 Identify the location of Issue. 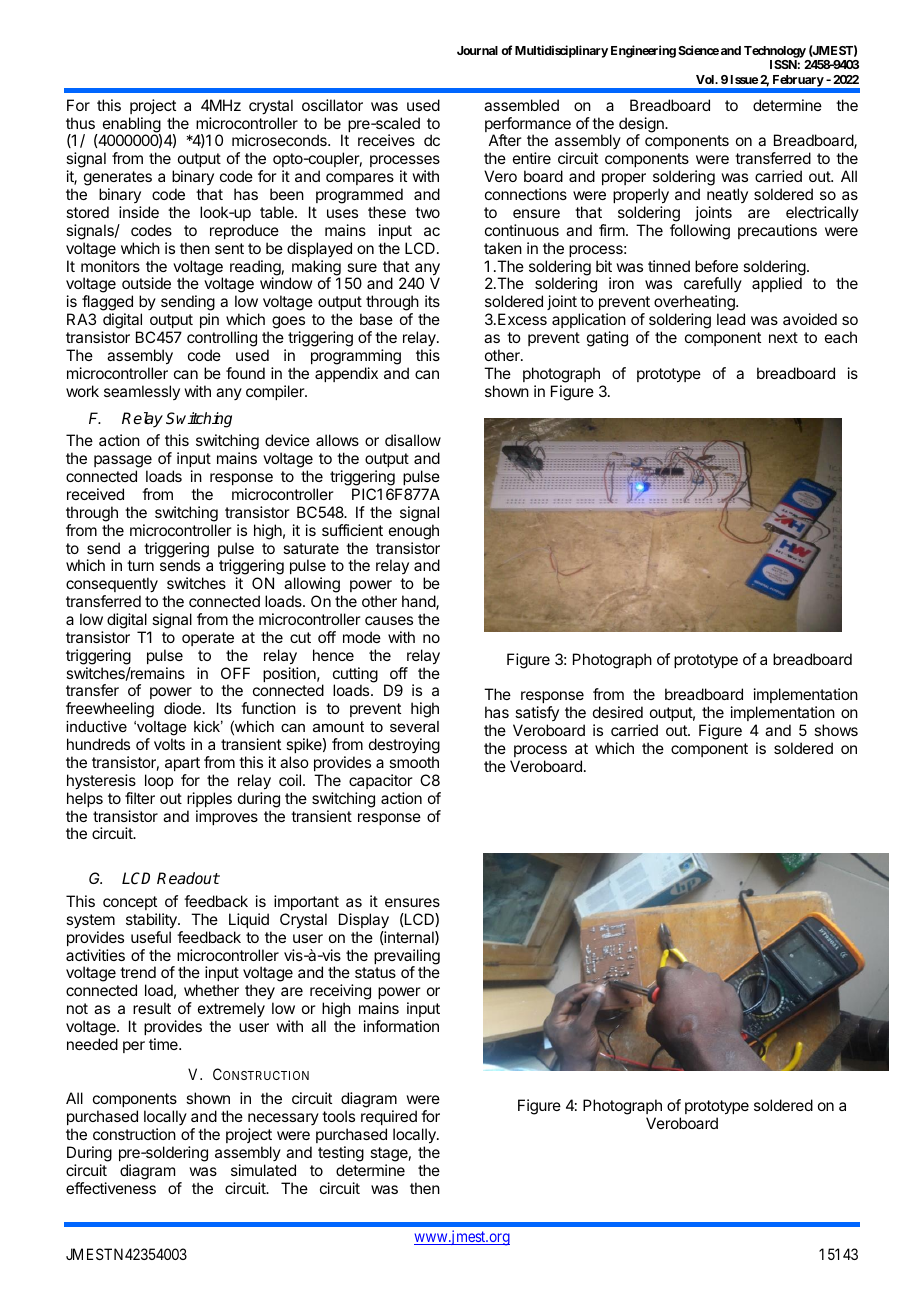
(744, 79).
